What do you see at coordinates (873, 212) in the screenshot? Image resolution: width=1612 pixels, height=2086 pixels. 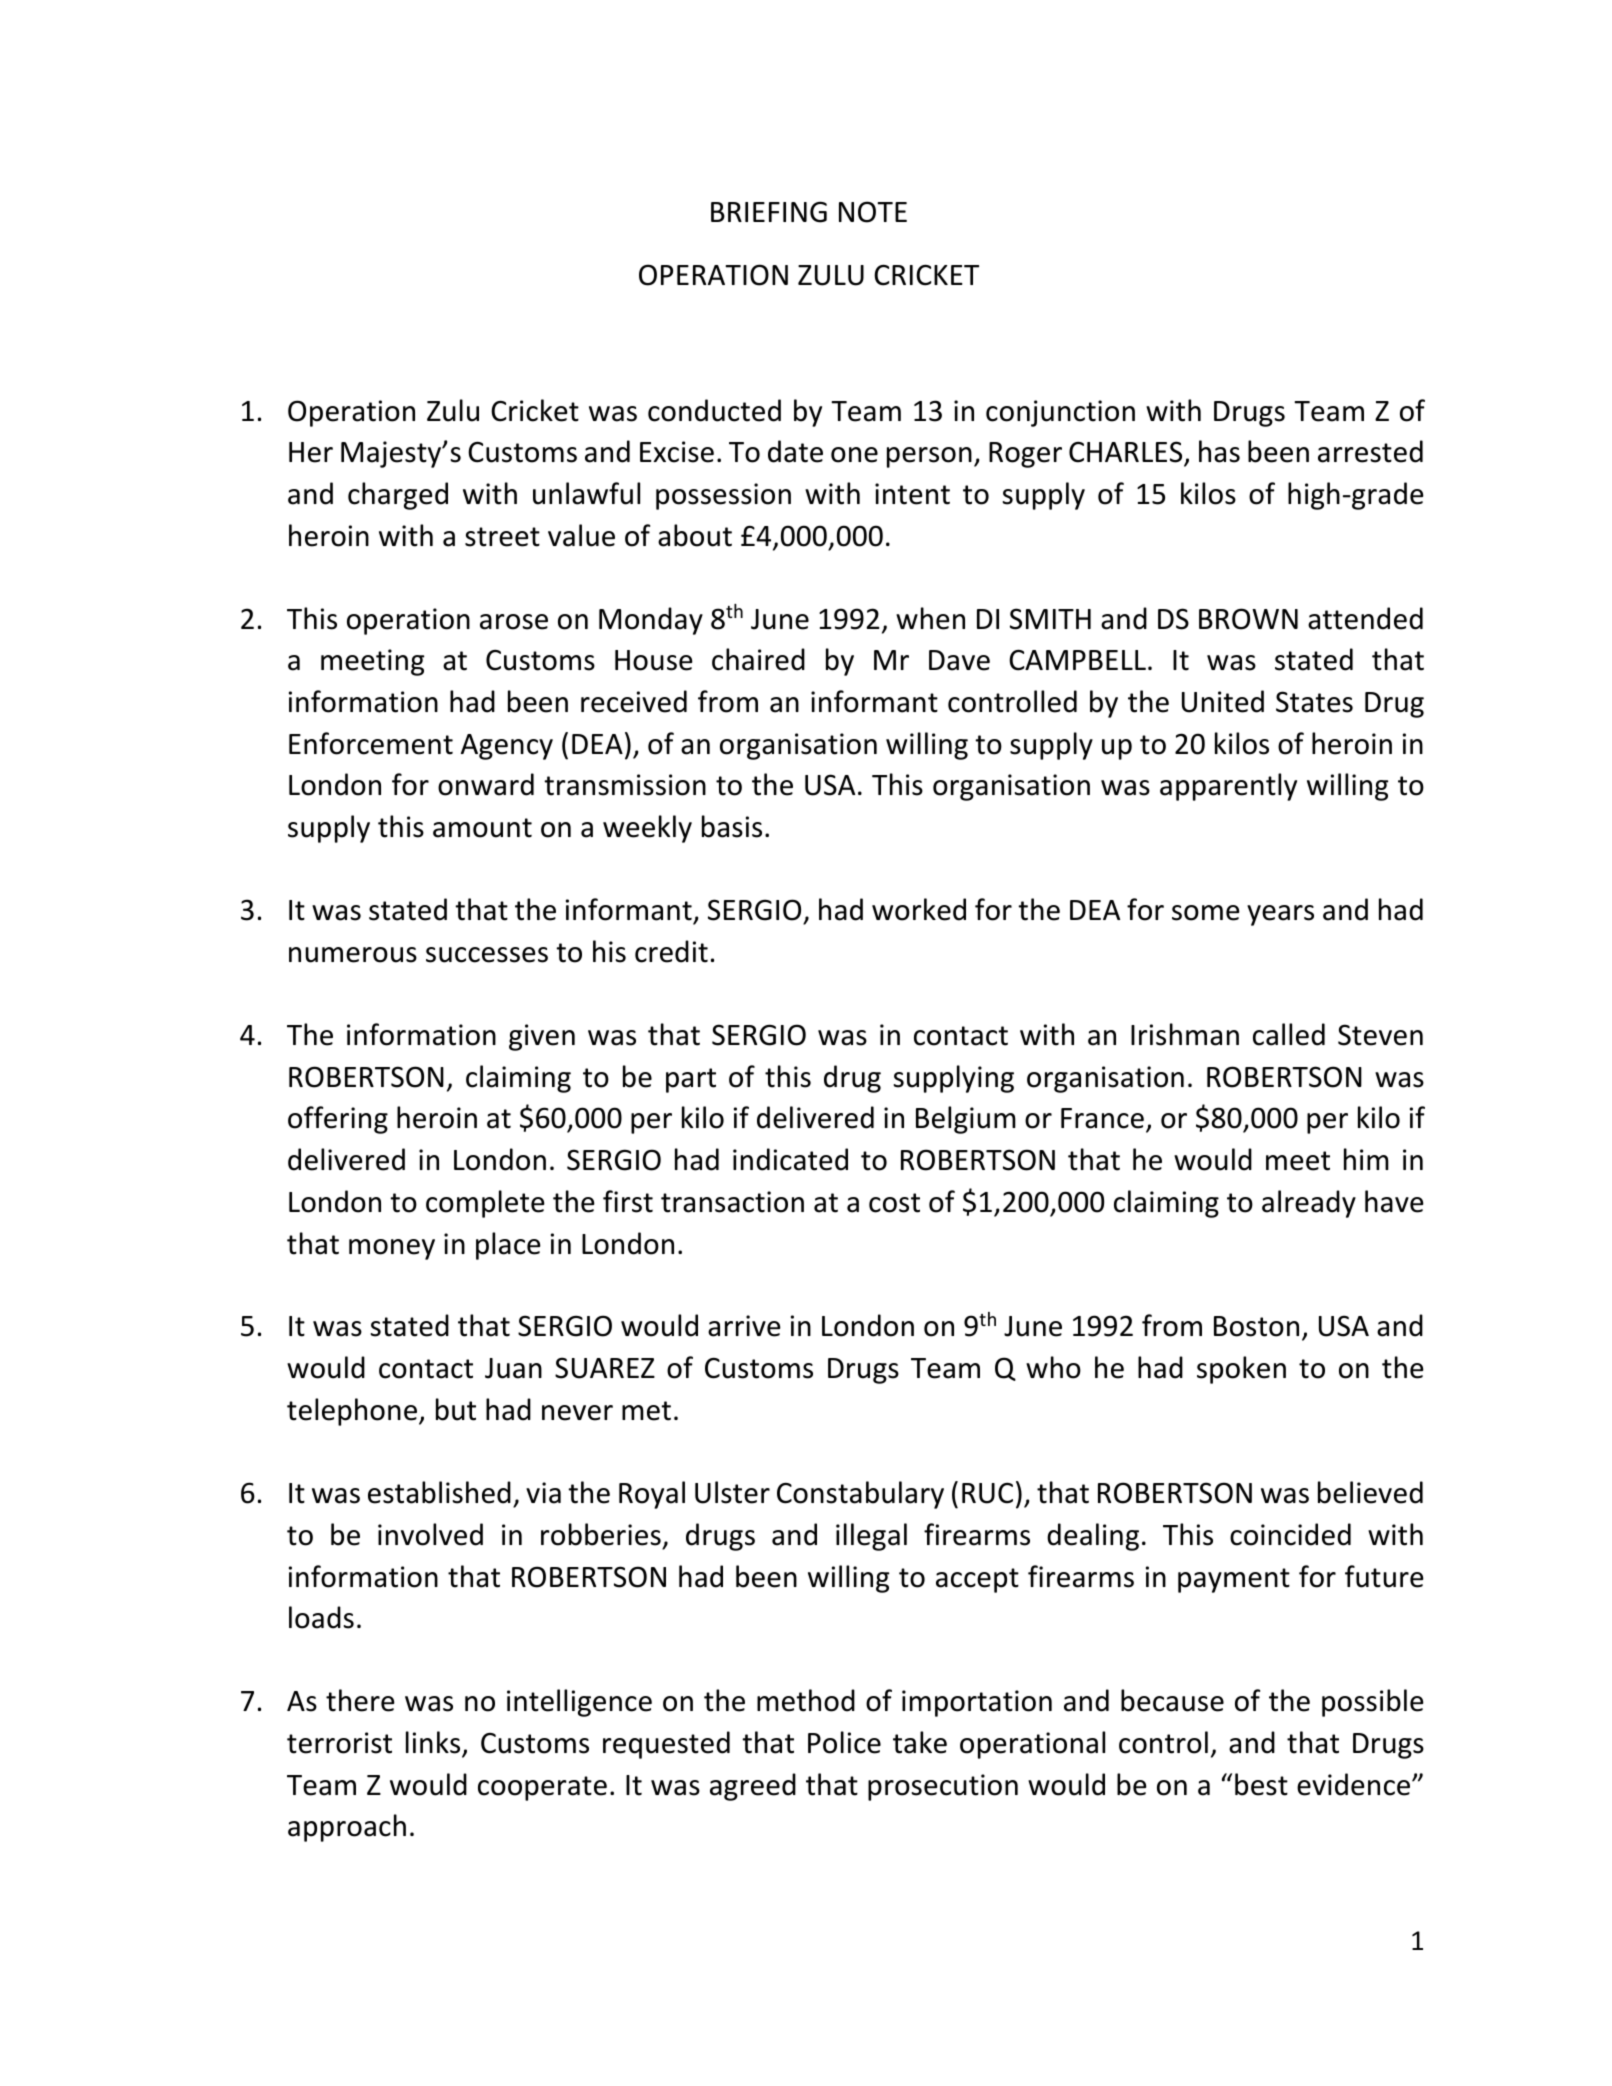 I see `NOTE` at bounding box center [873, 212].
